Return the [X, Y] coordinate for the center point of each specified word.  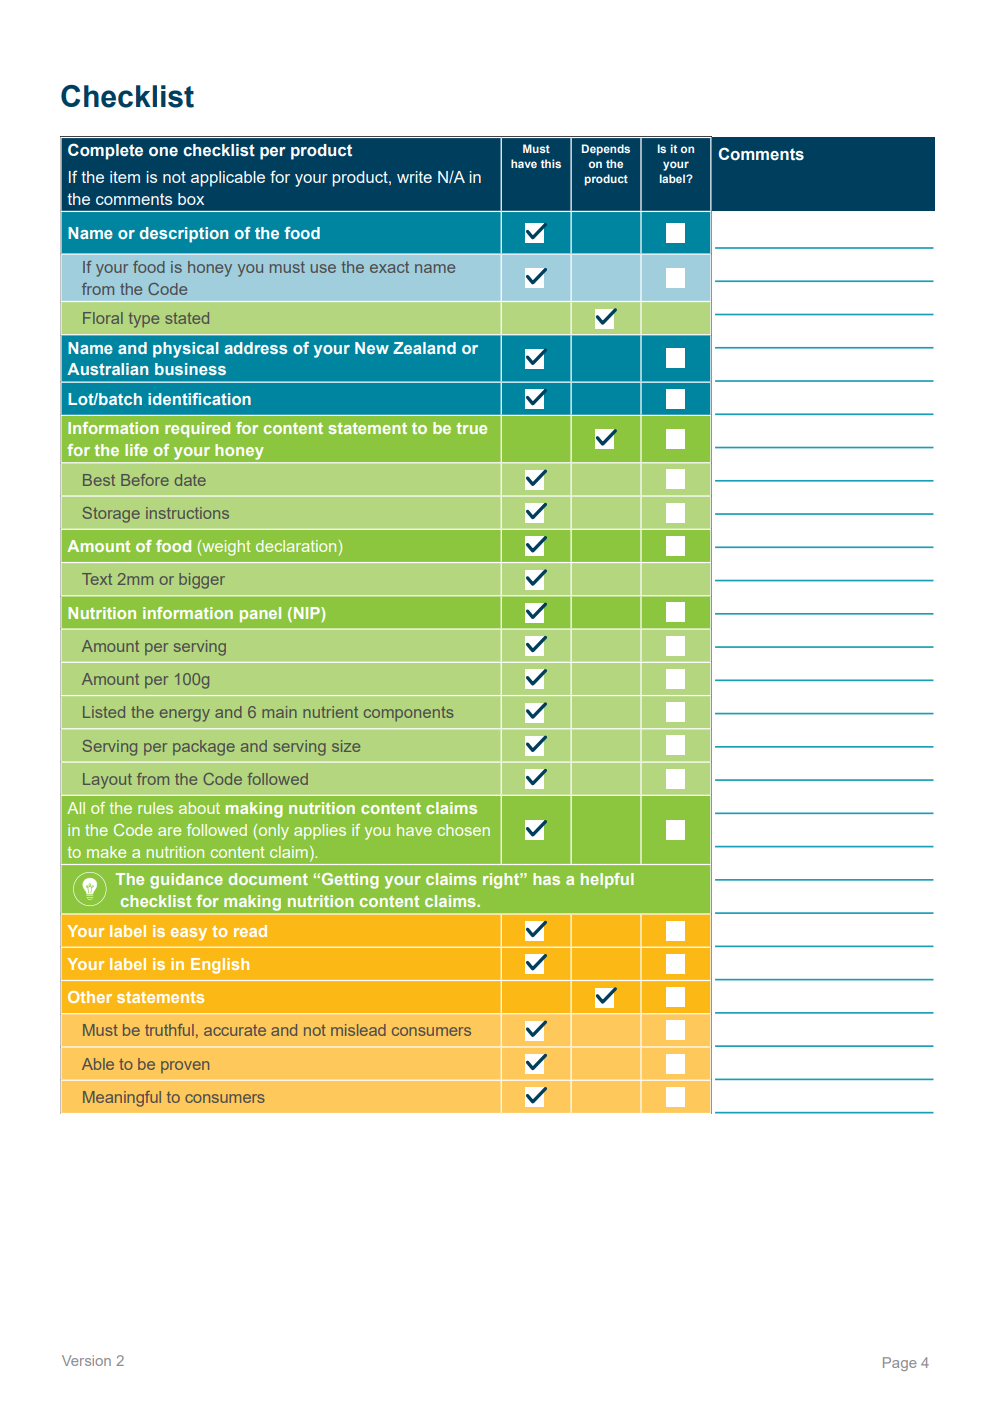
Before [145, 480]
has [546, 879]
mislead [358, 1030]
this [551, 163]
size [346, 746]
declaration [296, 546]
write [414, 177]
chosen [463, 830]
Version [86, 1360]
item [125, 177]
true [471, 428]
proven [185, 1067]
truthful [169, 1030]
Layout [107, 781]
